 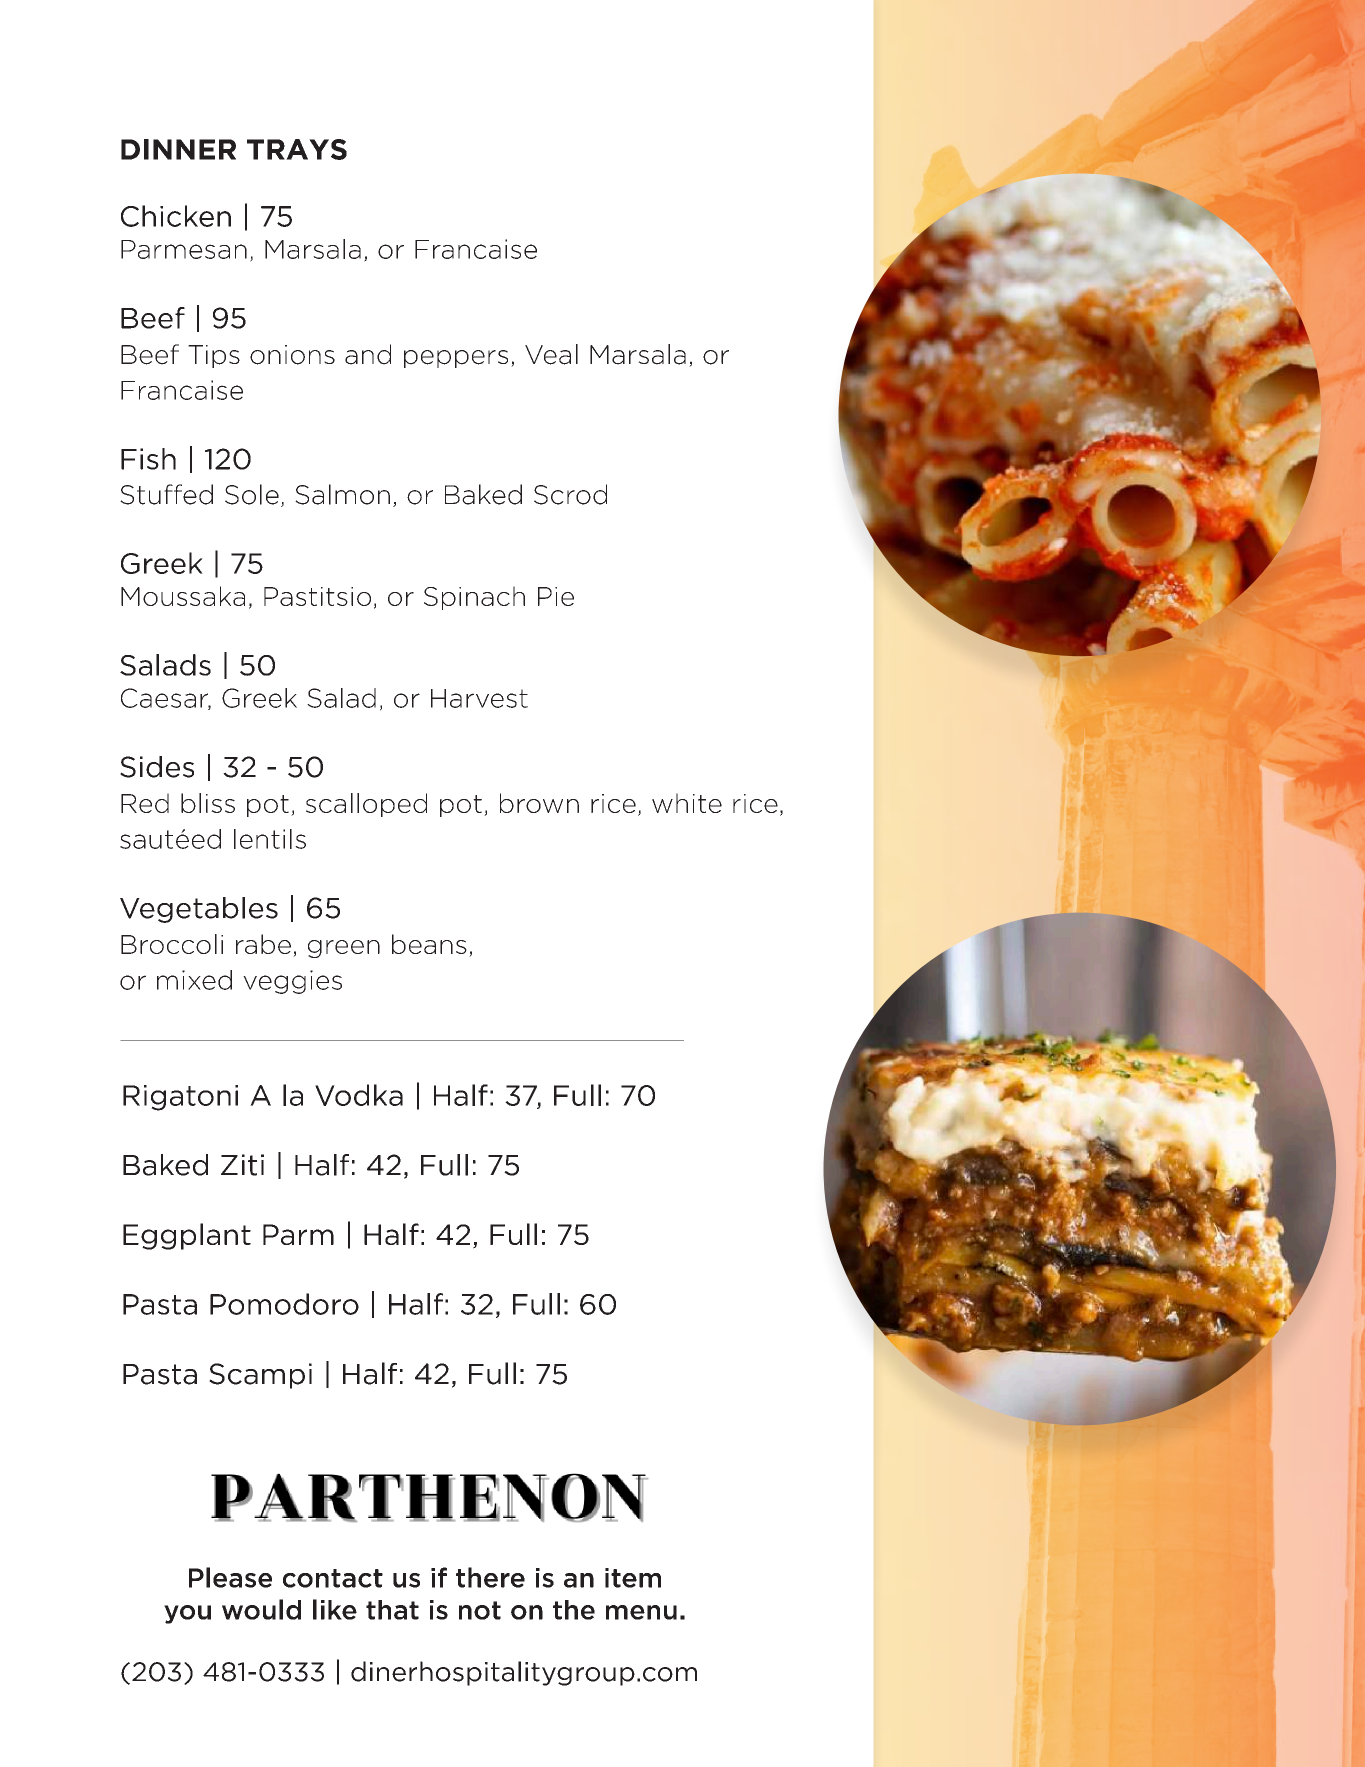 I want to click on TRAYS, so click(x=297, y=149).
